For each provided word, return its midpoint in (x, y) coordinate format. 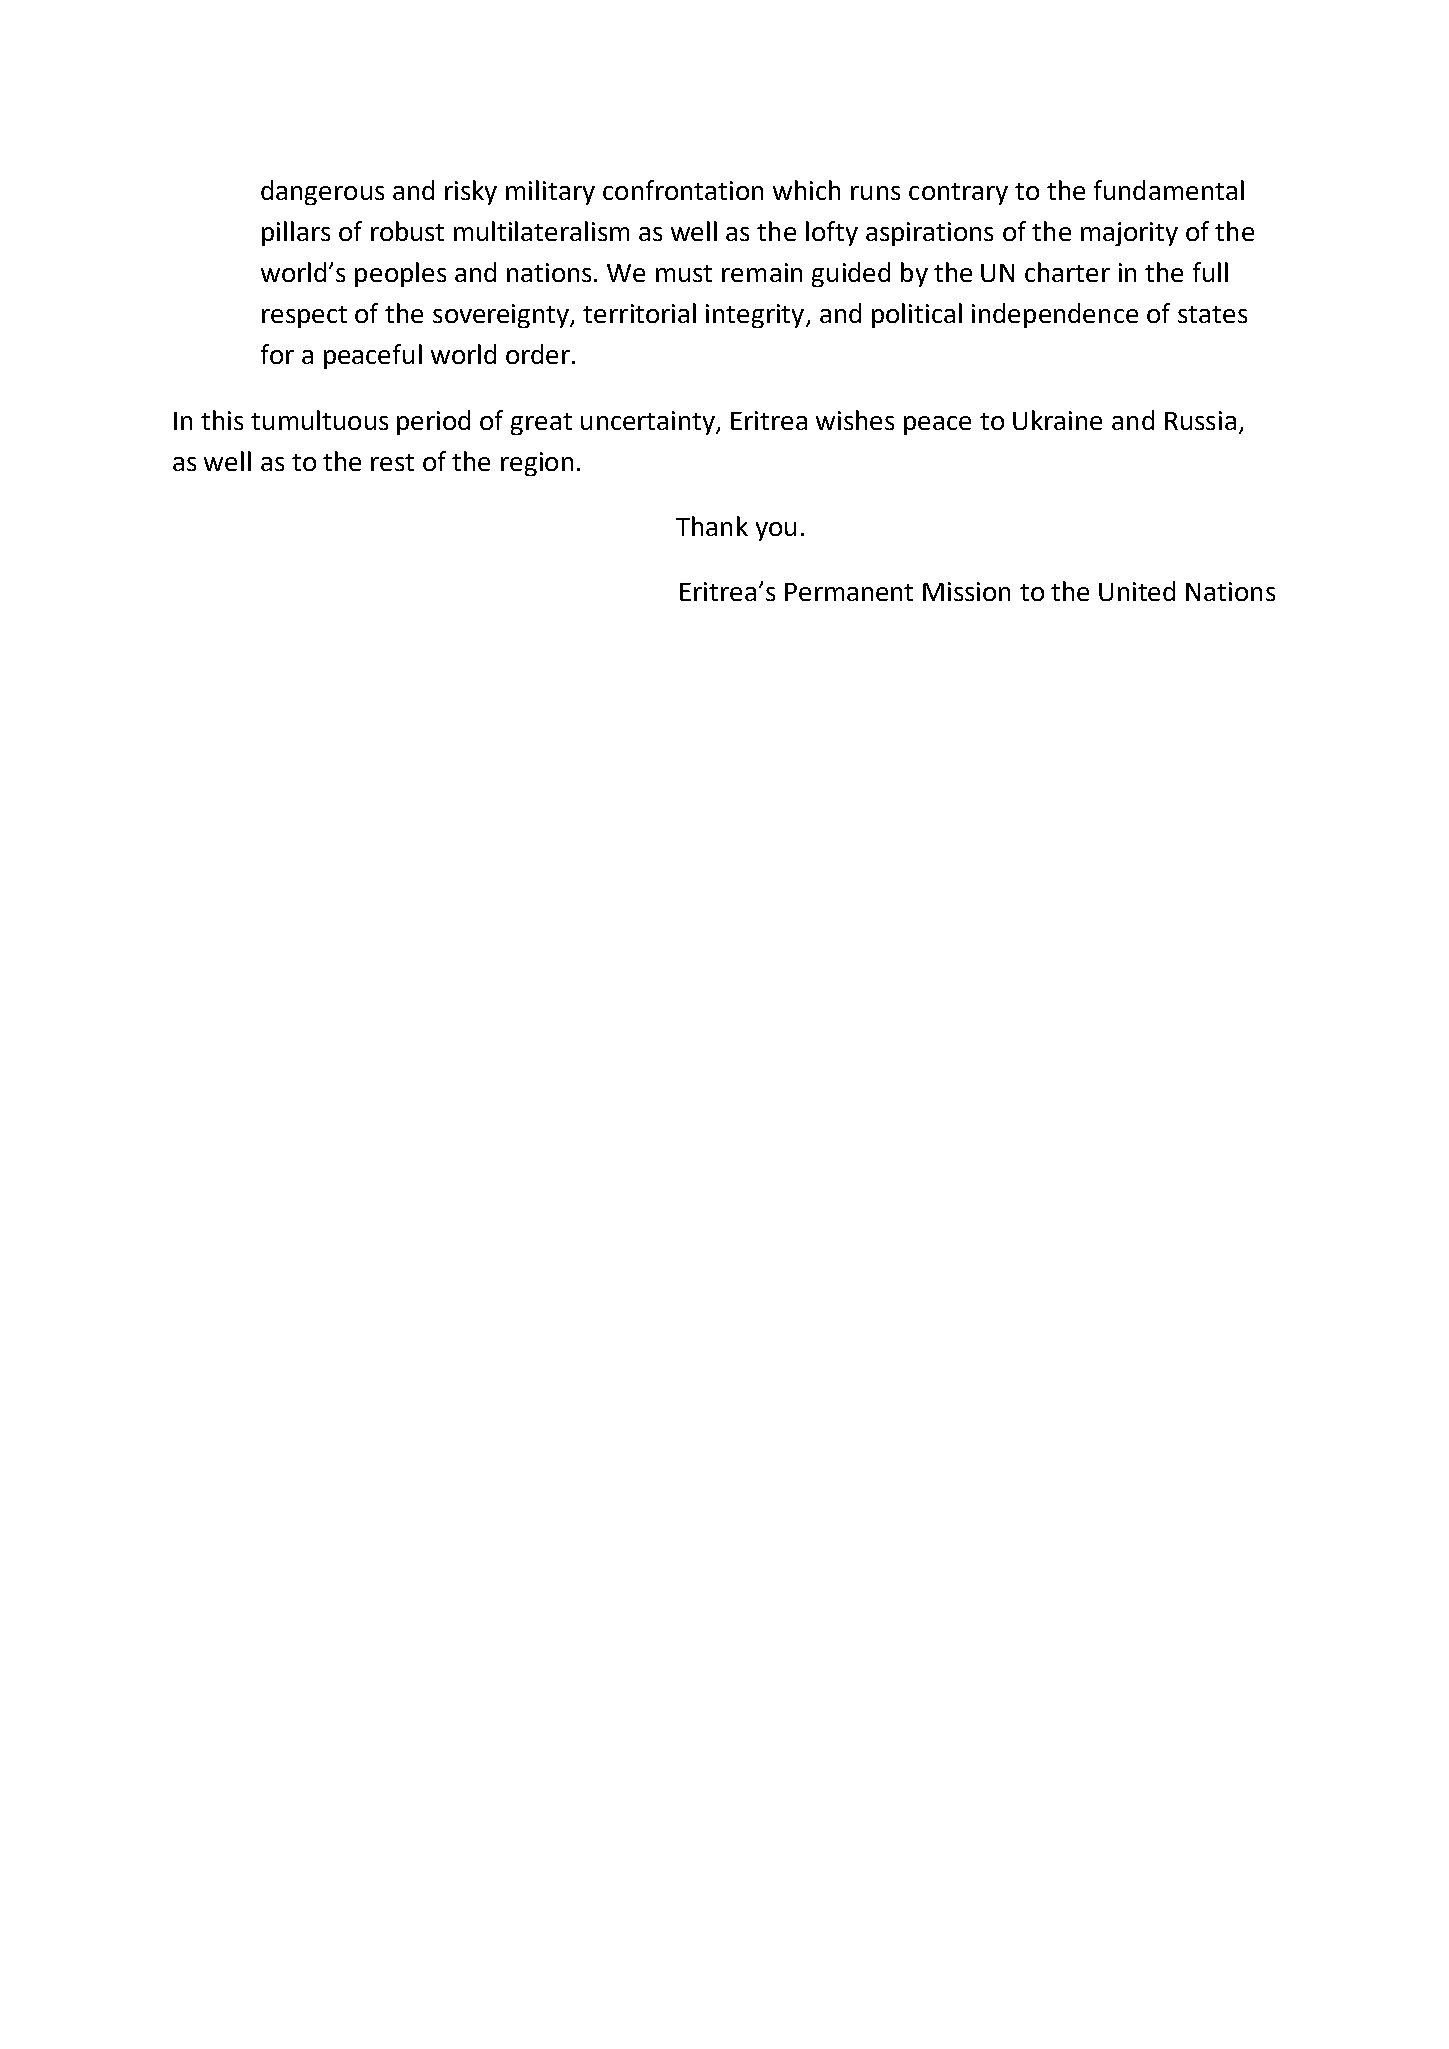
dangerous (322, 192)
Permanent (849, 592)
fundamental (1169, 190)
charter (1067, 272)
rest (392, 462)
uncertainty (649, 423)
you (776, 531)
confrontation (683, 190)
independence (1055, 315)
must (684, 273)
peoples (400, 274)
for (277, 354)
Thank (712, 526)
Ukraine (1057, 420)
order (538, 354)
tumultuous (319, 420)
